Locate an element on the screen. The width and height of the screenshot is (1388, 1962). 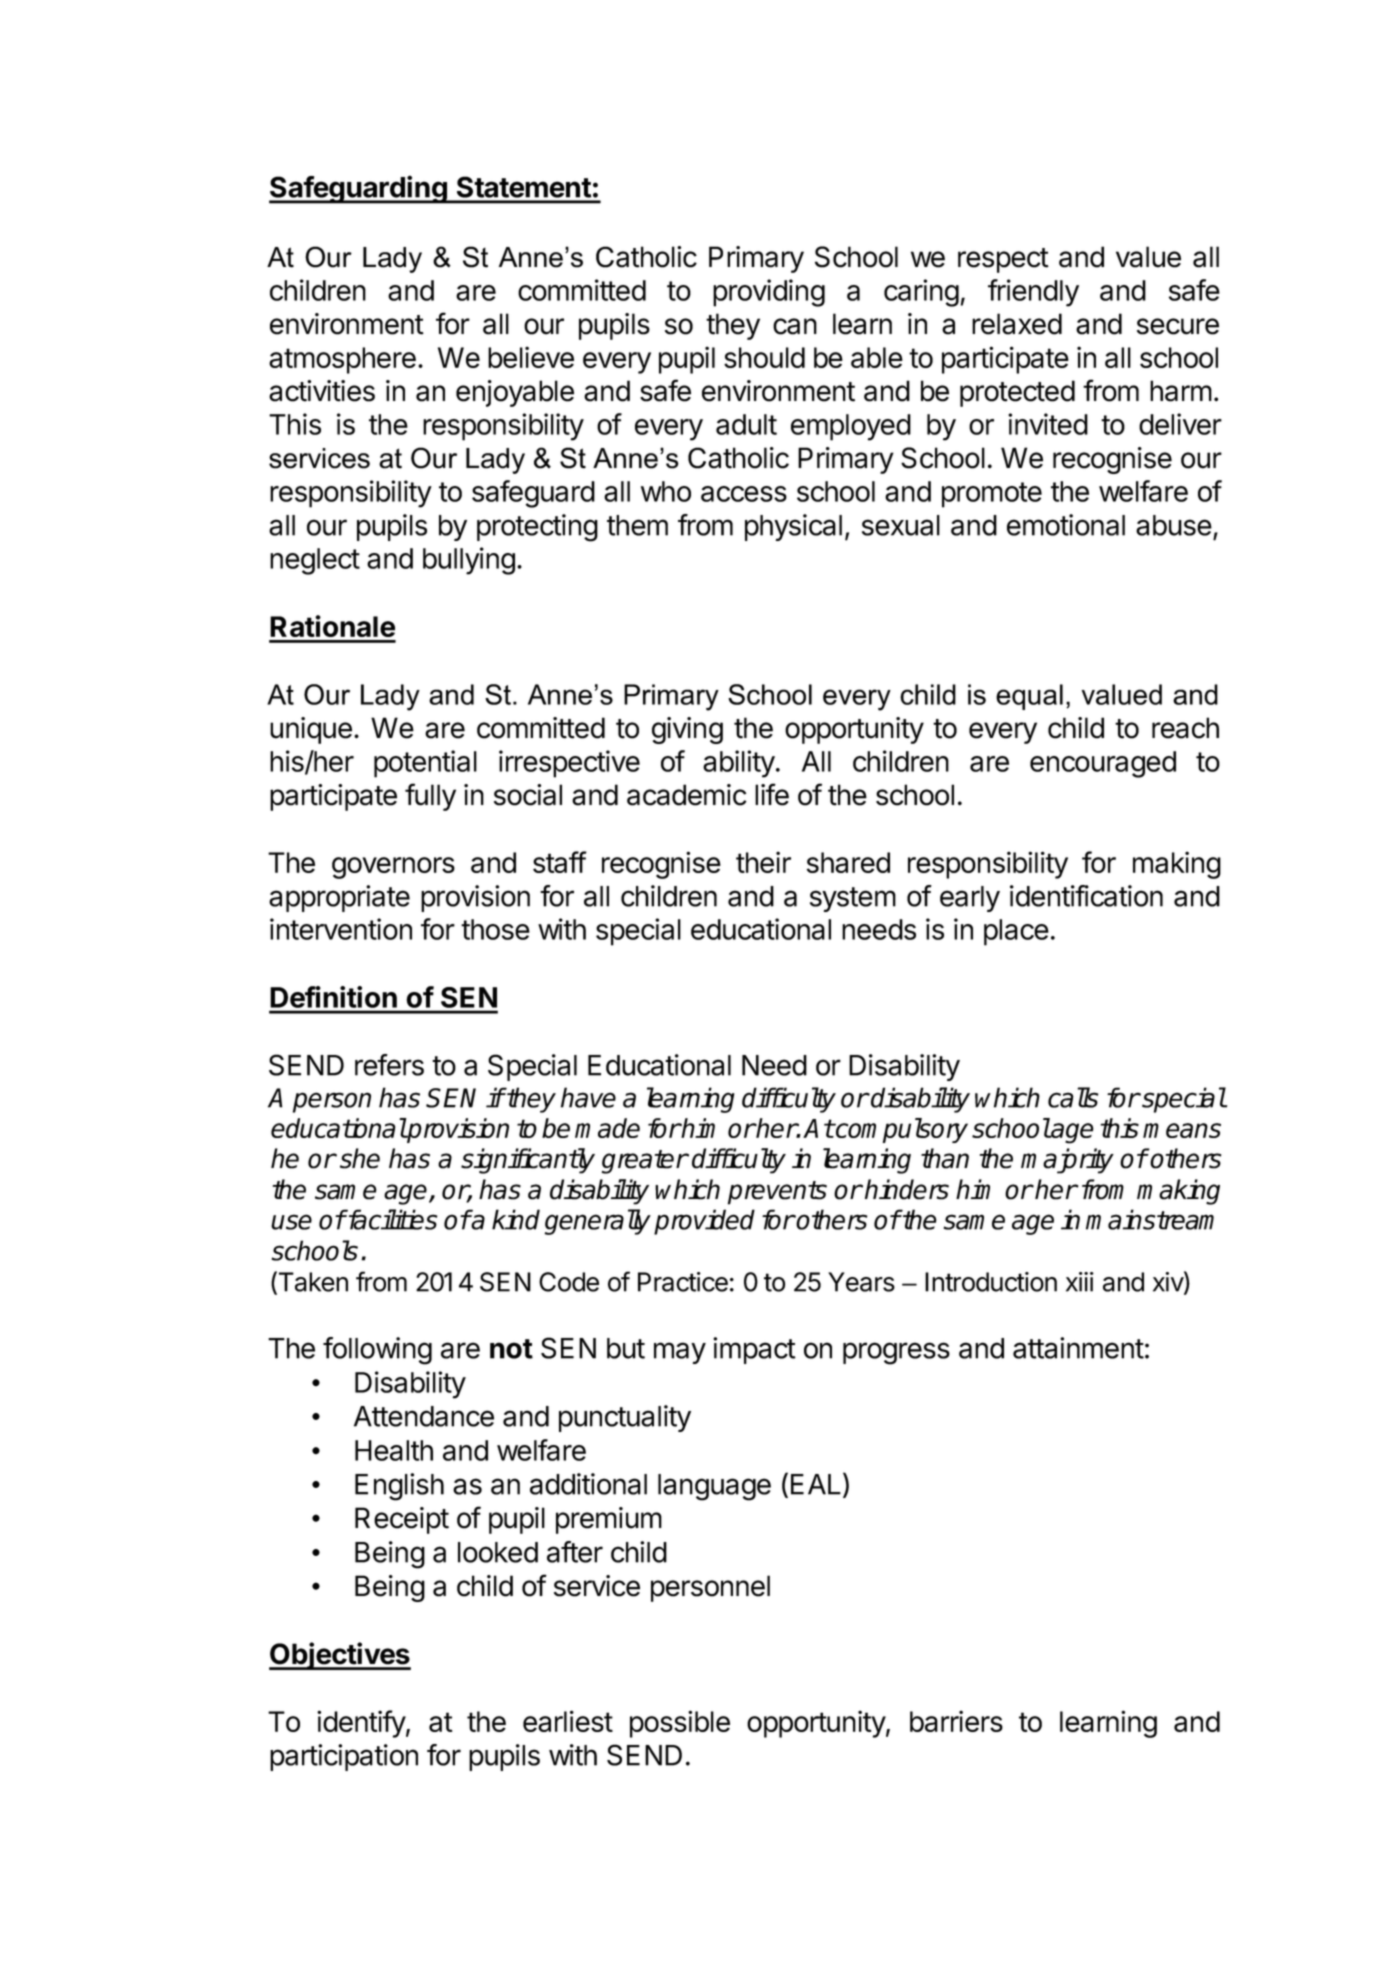
relaxed is located at coordinates (1017, 324).
